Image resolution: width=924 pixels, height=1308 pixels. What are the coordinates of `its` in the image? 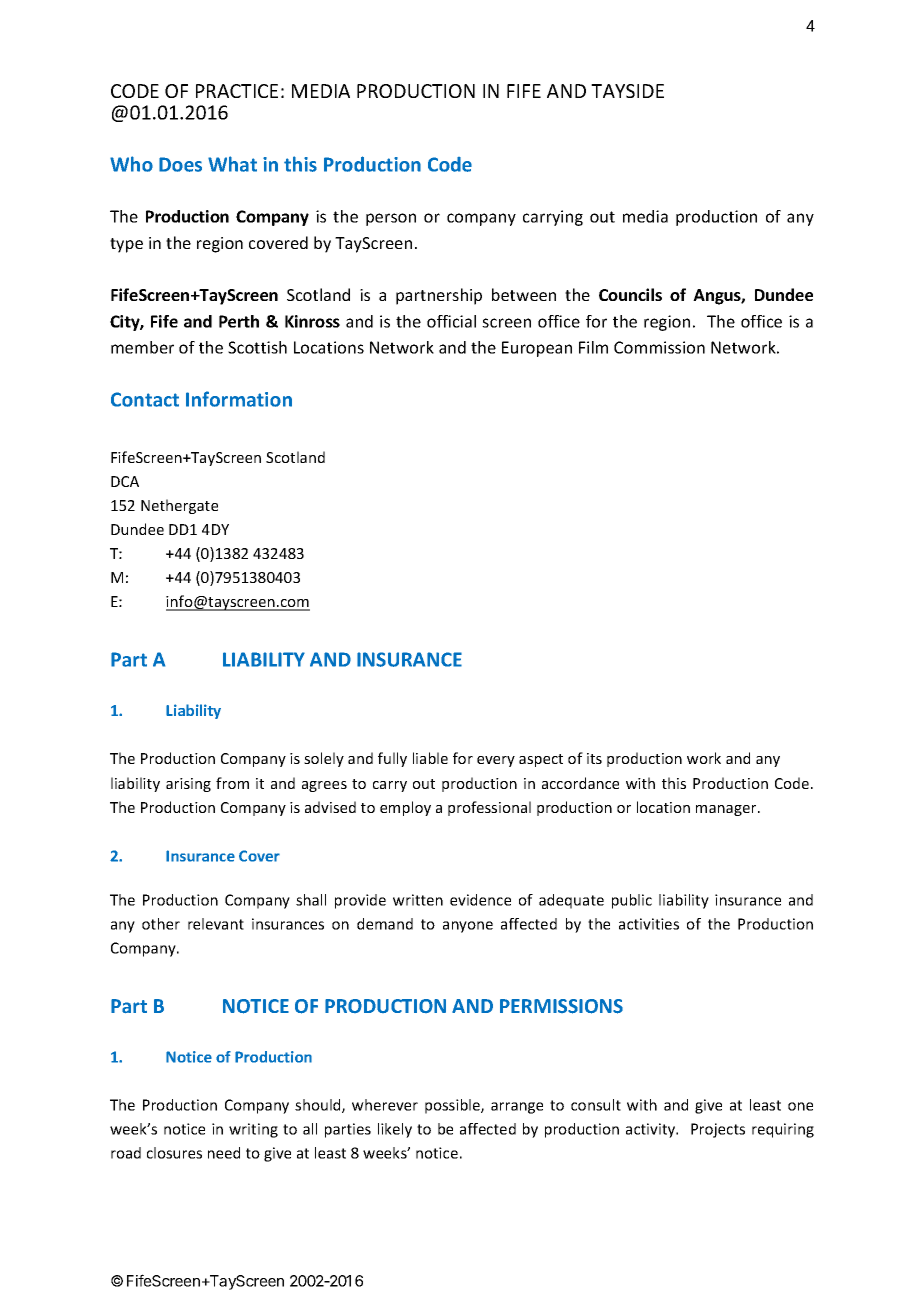 It's located at (594, 758).
